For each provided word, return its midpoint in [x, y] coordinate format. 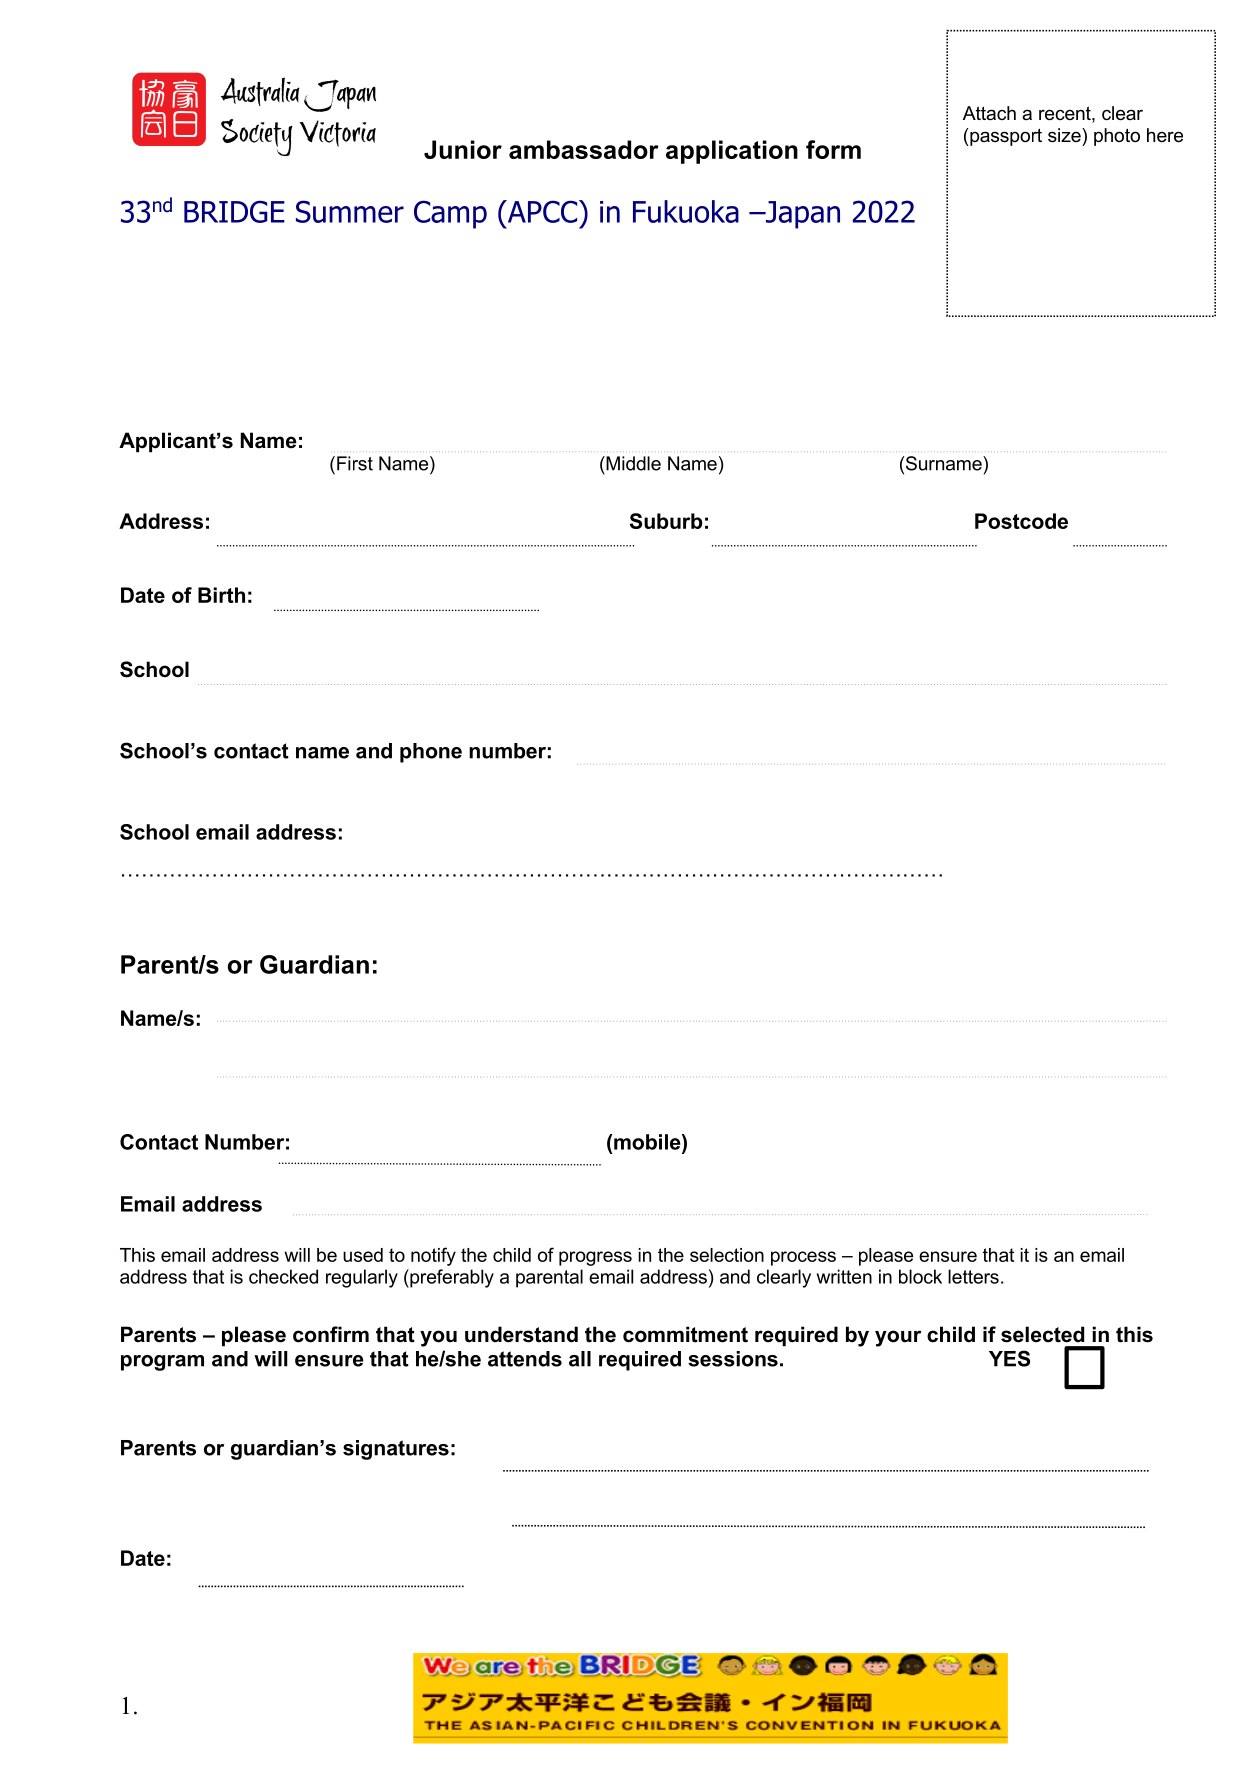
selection [727, 1255]
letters [973, 1276]
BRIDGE [234, 211]
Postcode [1021, 521]
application [732, 152]
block [920, 1276]
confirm [331, 1334]
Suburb [666, 521]
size [1065, 135]
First [355, 463]
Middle [632, 463]
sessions [733, 1359]
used [363, 1255]
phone [431, 753]
